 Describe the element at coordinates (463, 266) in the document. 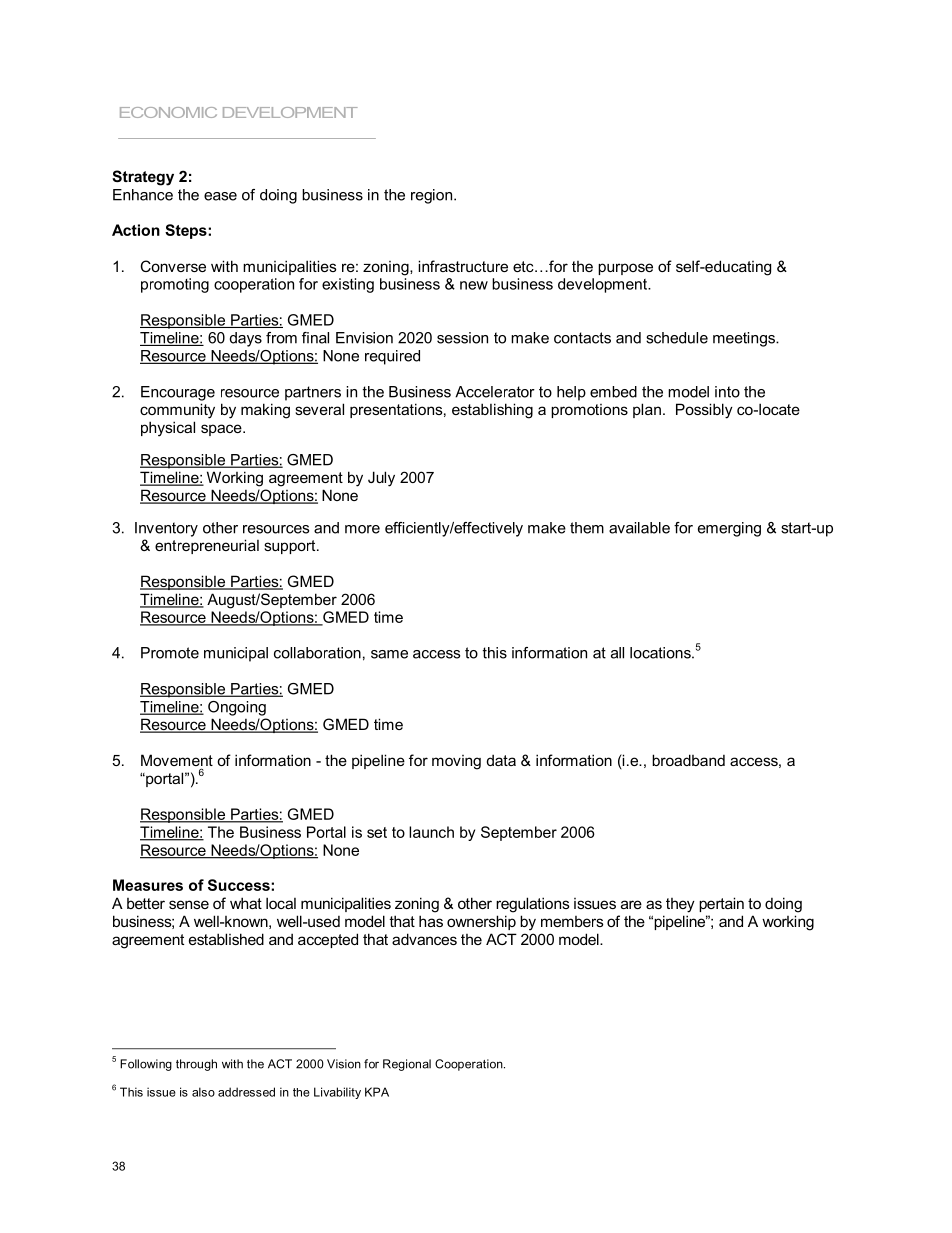

I see `infrastructure` at that location.
